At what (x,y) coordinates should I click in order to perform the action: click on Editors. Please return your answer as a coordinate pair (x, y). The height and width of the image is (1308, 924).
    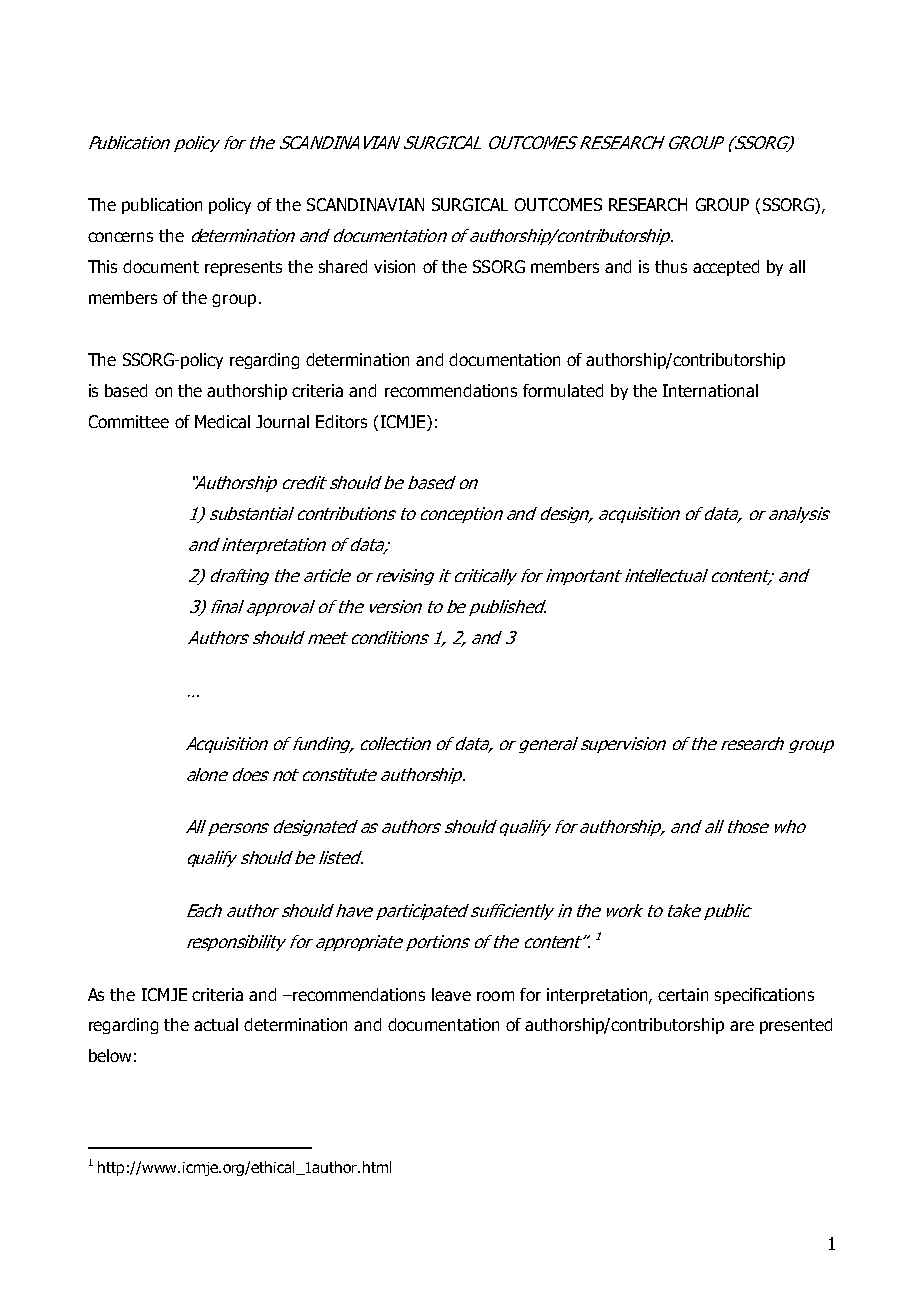
    Looking at the image, I should click on (341, 421).
